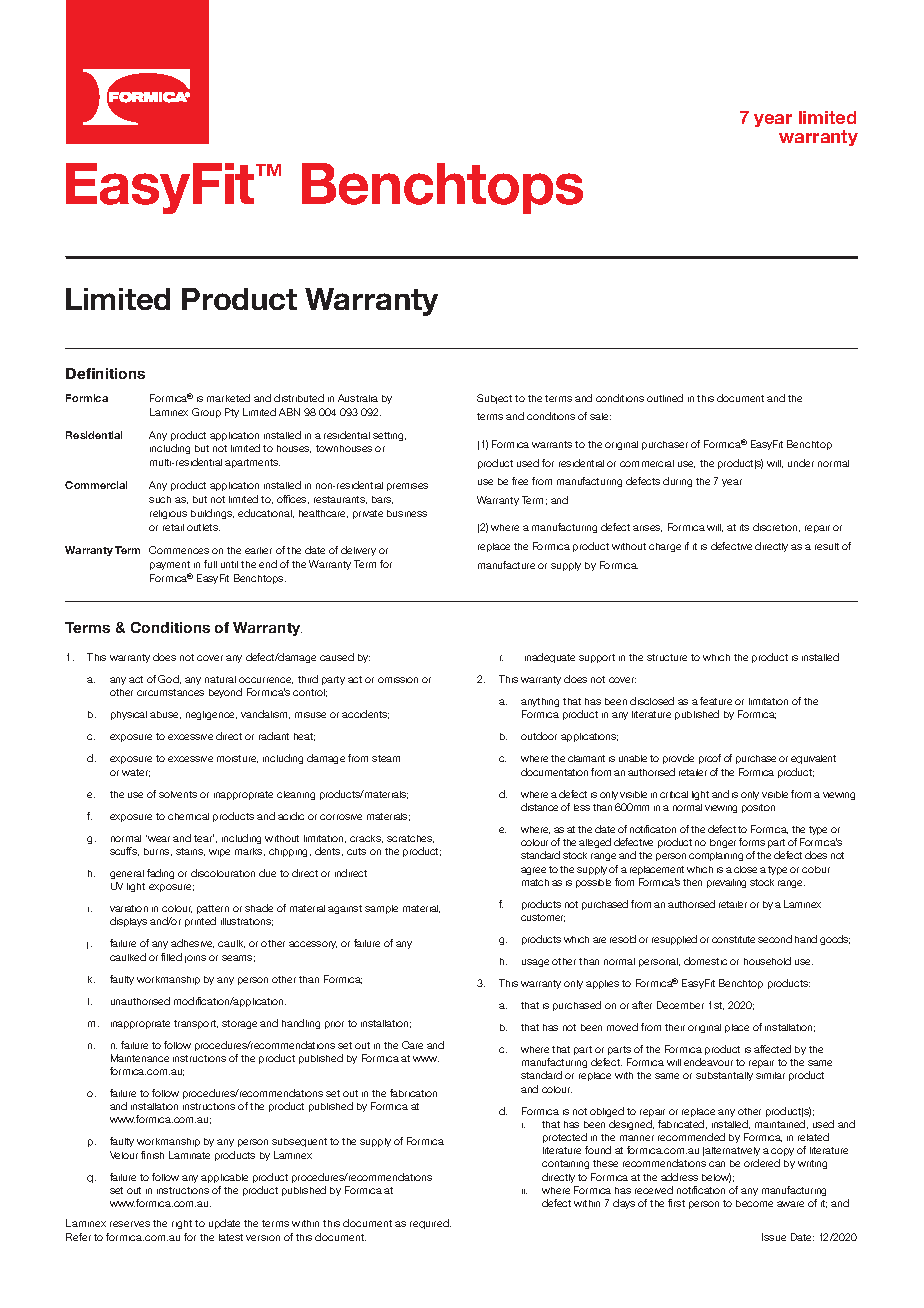  What do you see at coordinates (430, 1224) in the screenshot?
I see `required` at bounding box center [430, 1224].
